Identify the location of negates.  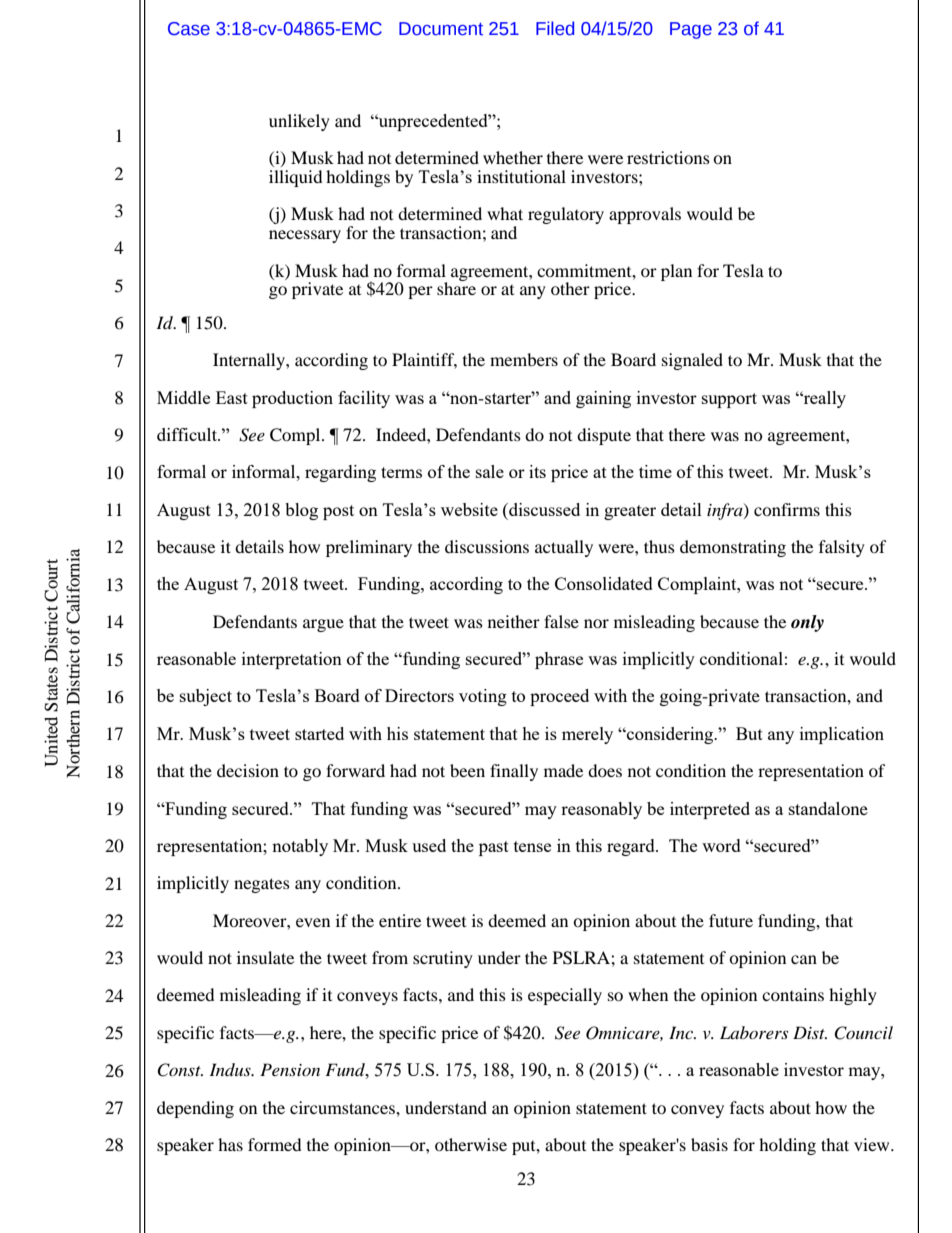
(262, 885).
